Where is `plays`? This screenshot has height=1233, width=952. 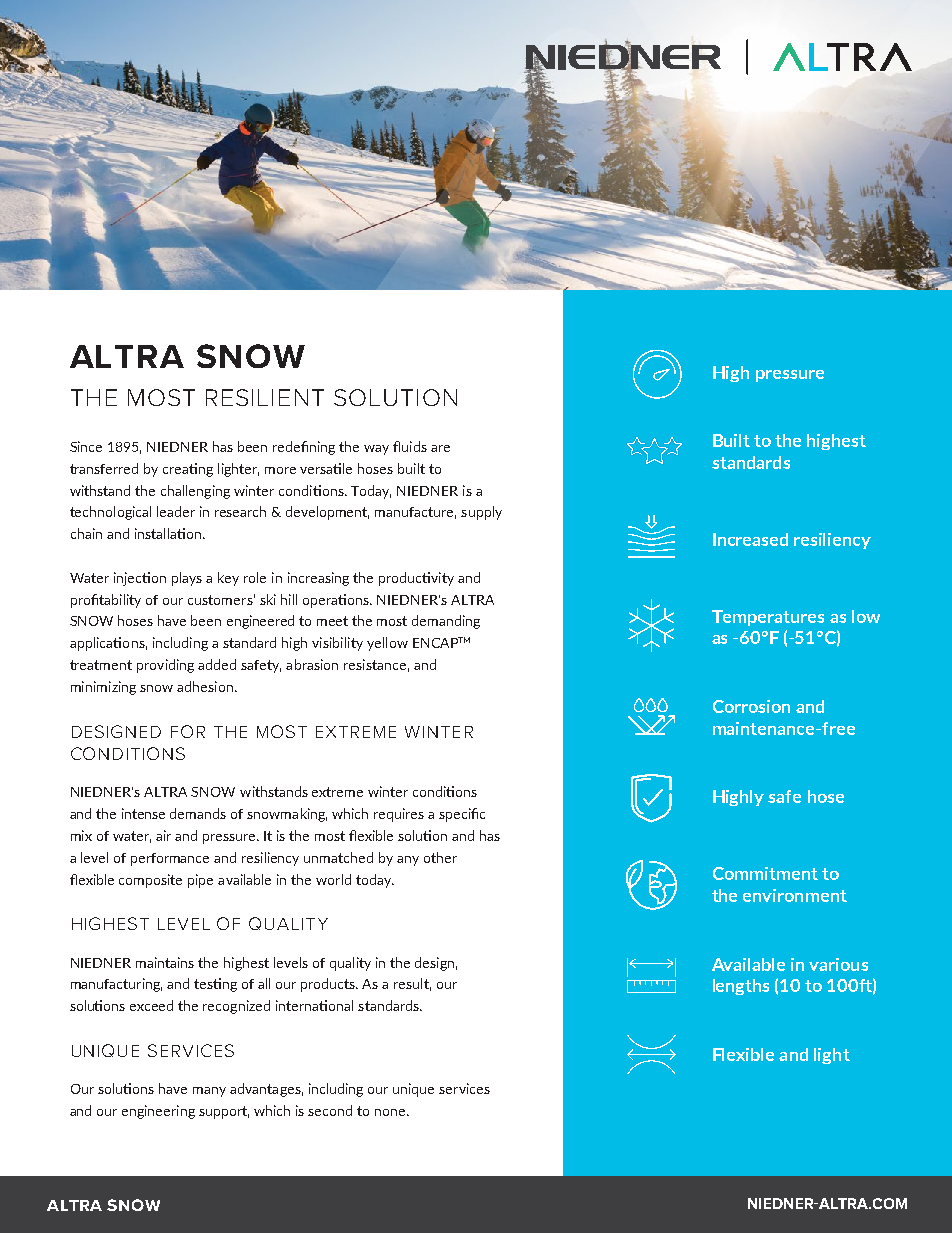
plays is located at coordinates (187, 579).
